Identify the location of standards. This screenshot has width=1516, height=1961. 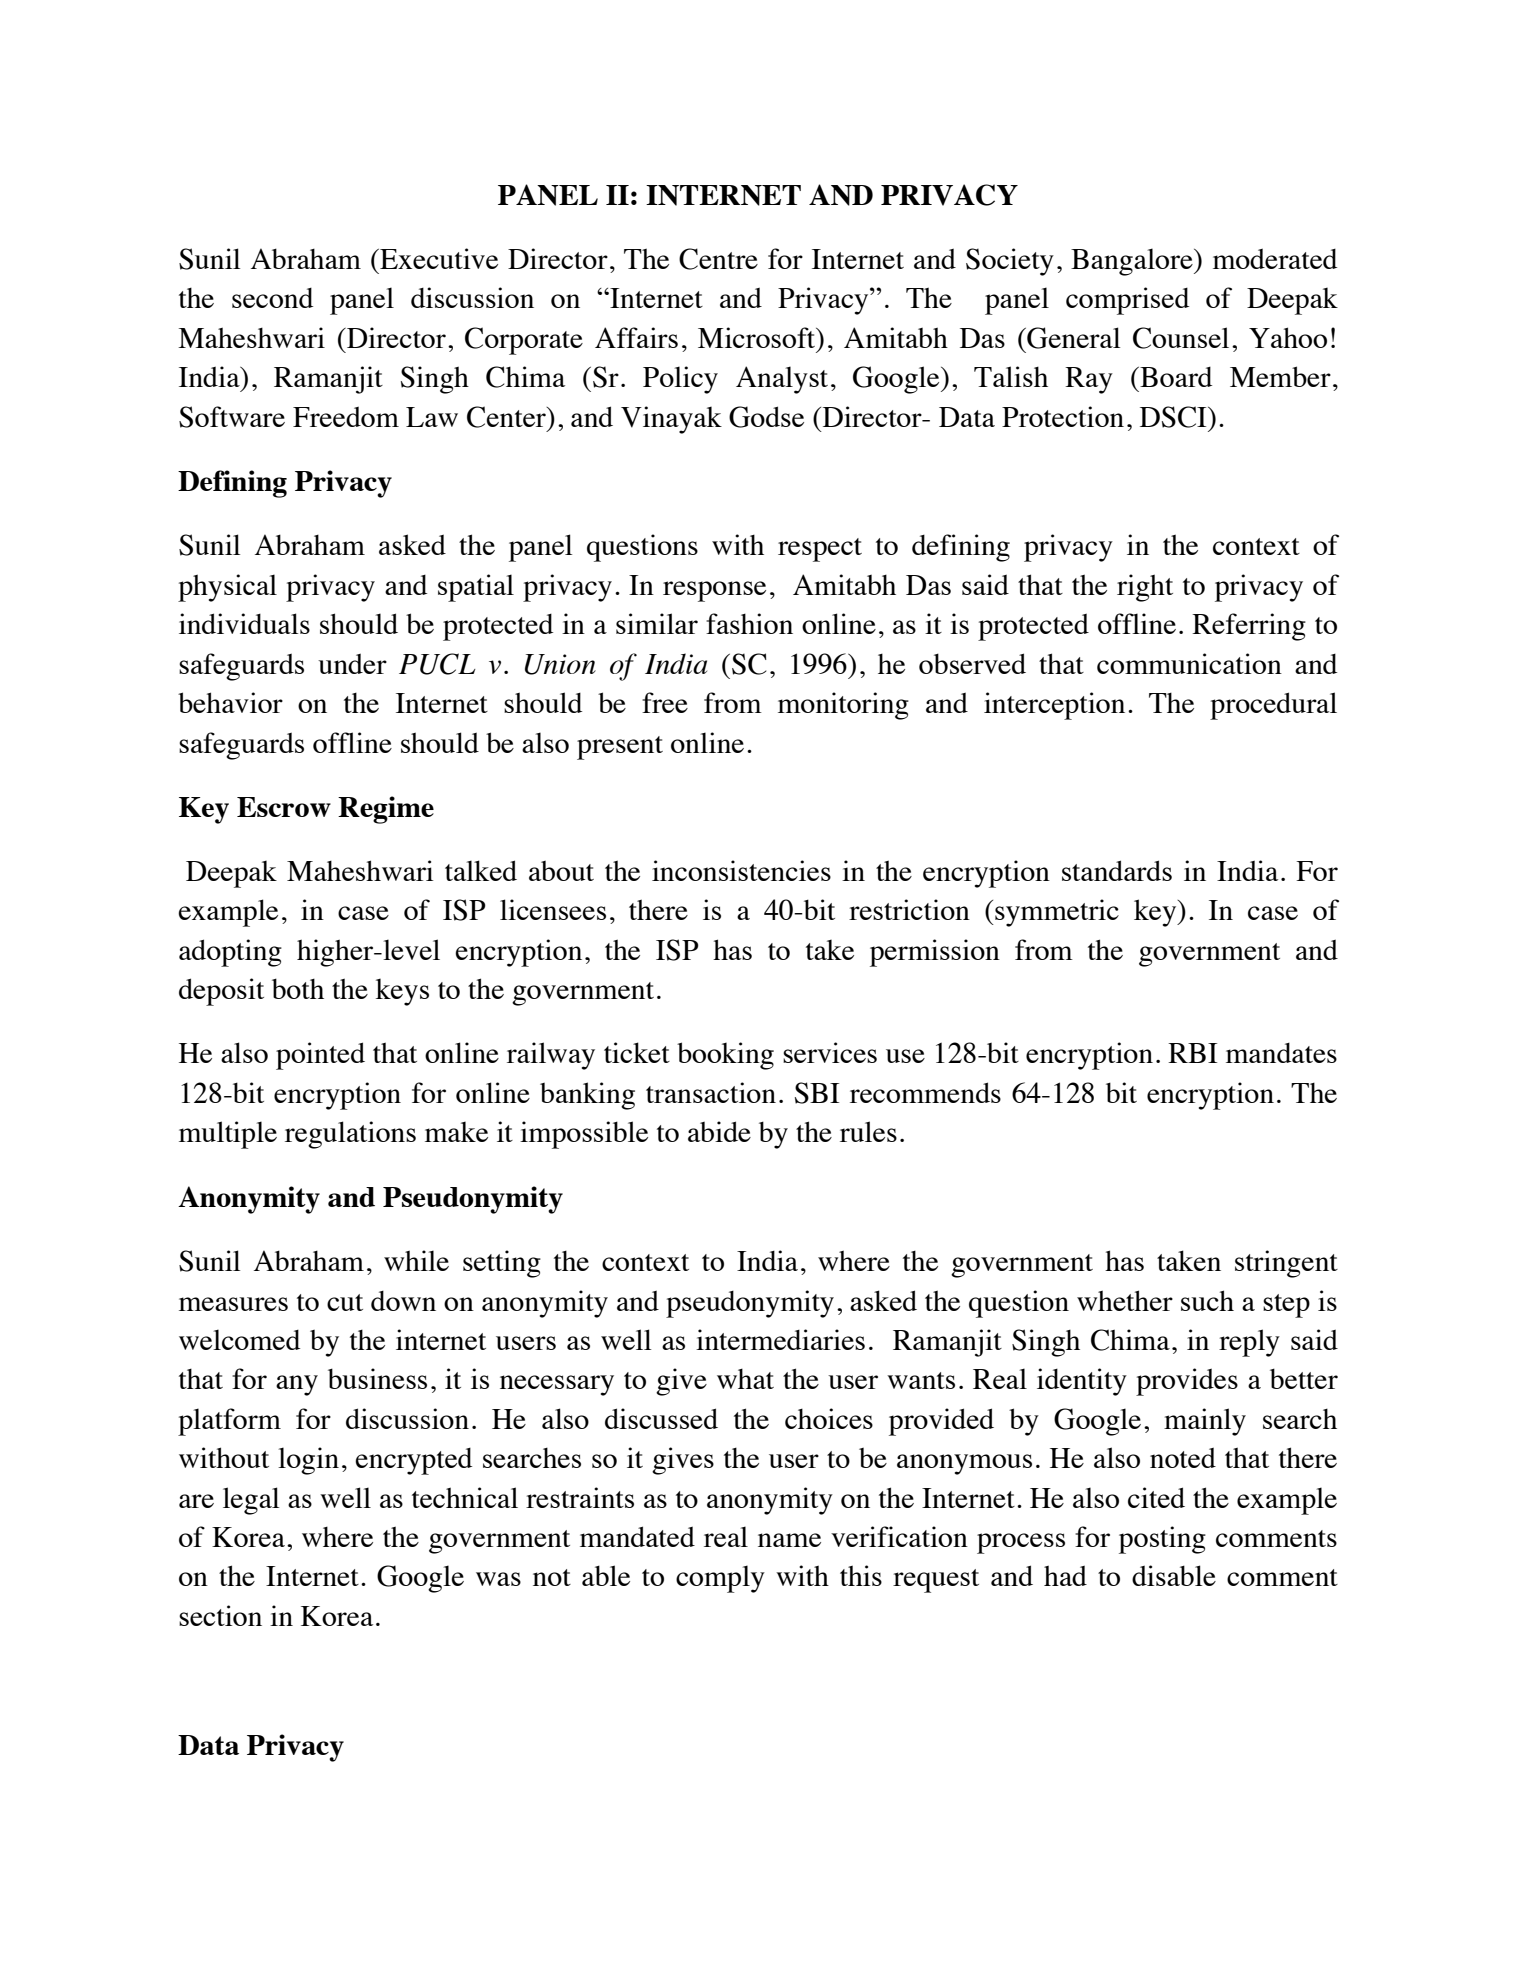
(1117, 870).
